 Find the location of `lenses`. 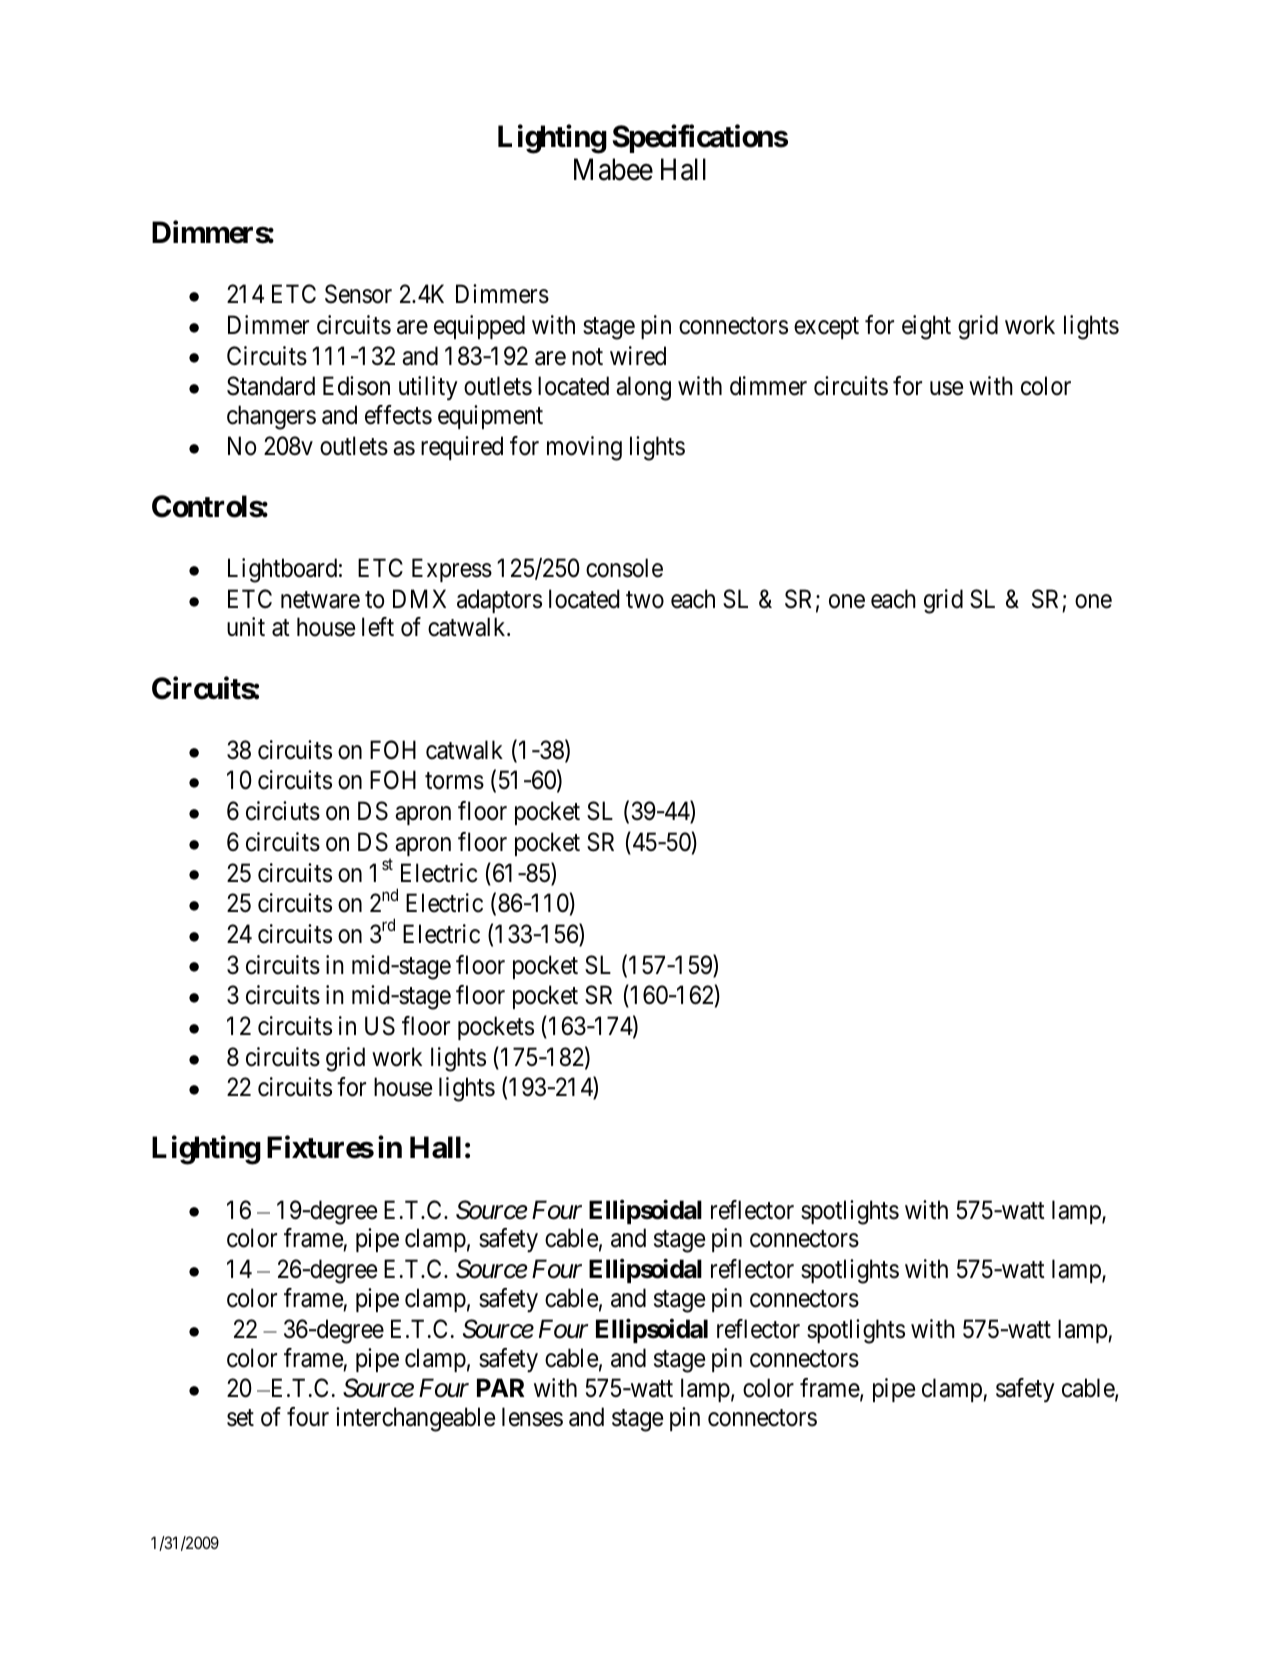

lenses is located at coordinates (532, 1417).
